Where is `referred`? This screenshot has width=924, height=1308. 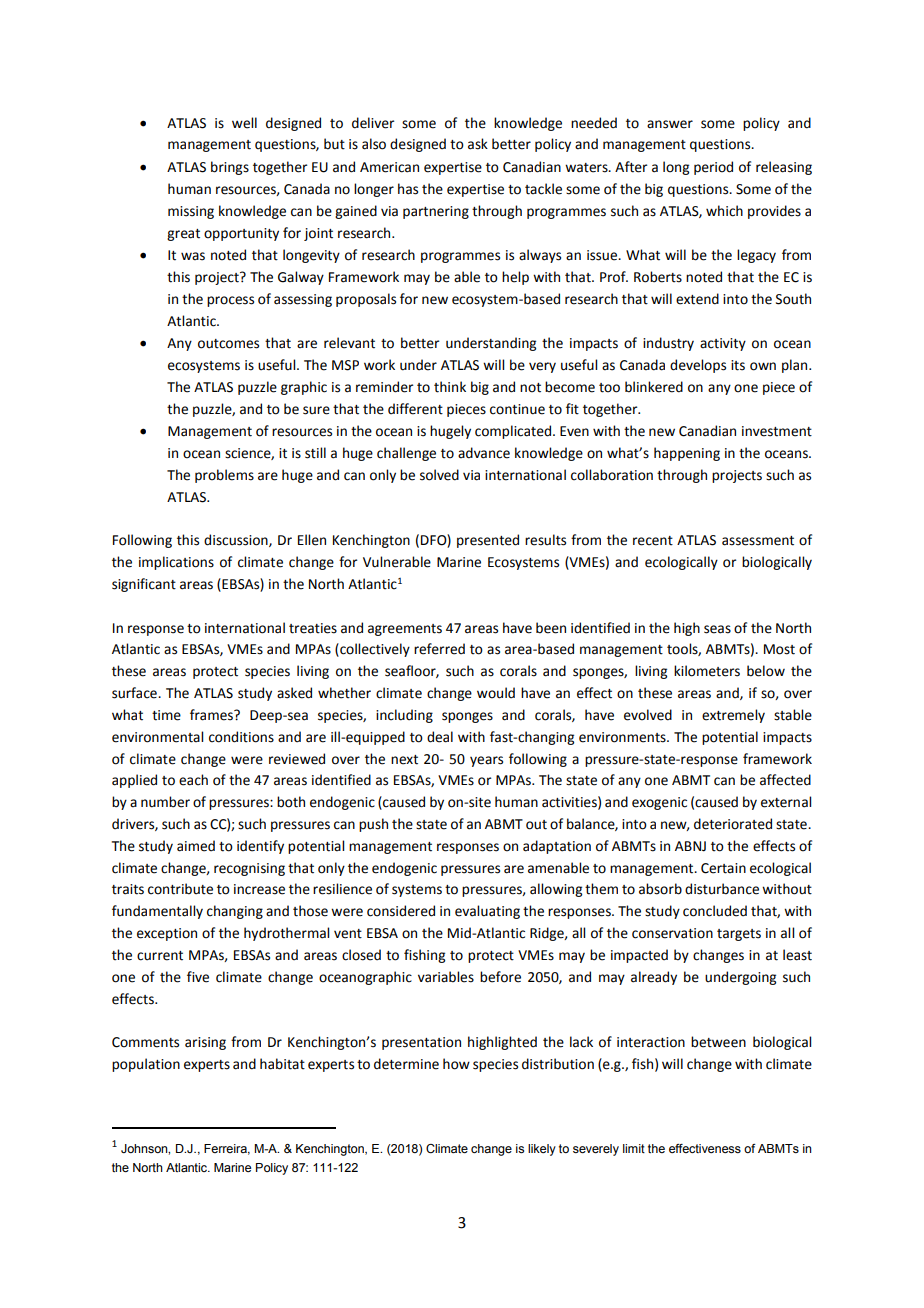 referred is located at coordinates (439, 649).
